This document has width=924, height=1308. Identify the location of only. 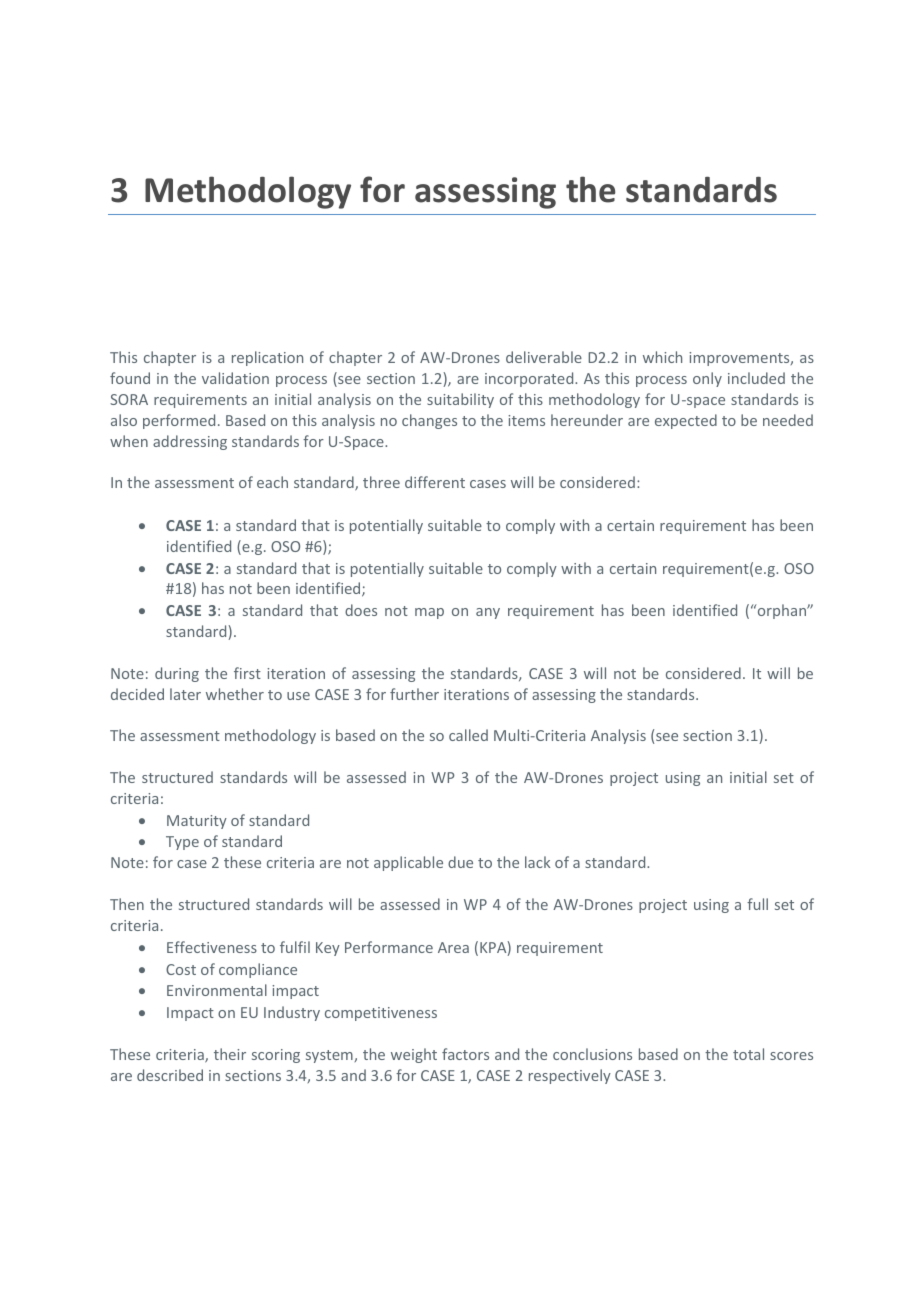
(707, 379).
